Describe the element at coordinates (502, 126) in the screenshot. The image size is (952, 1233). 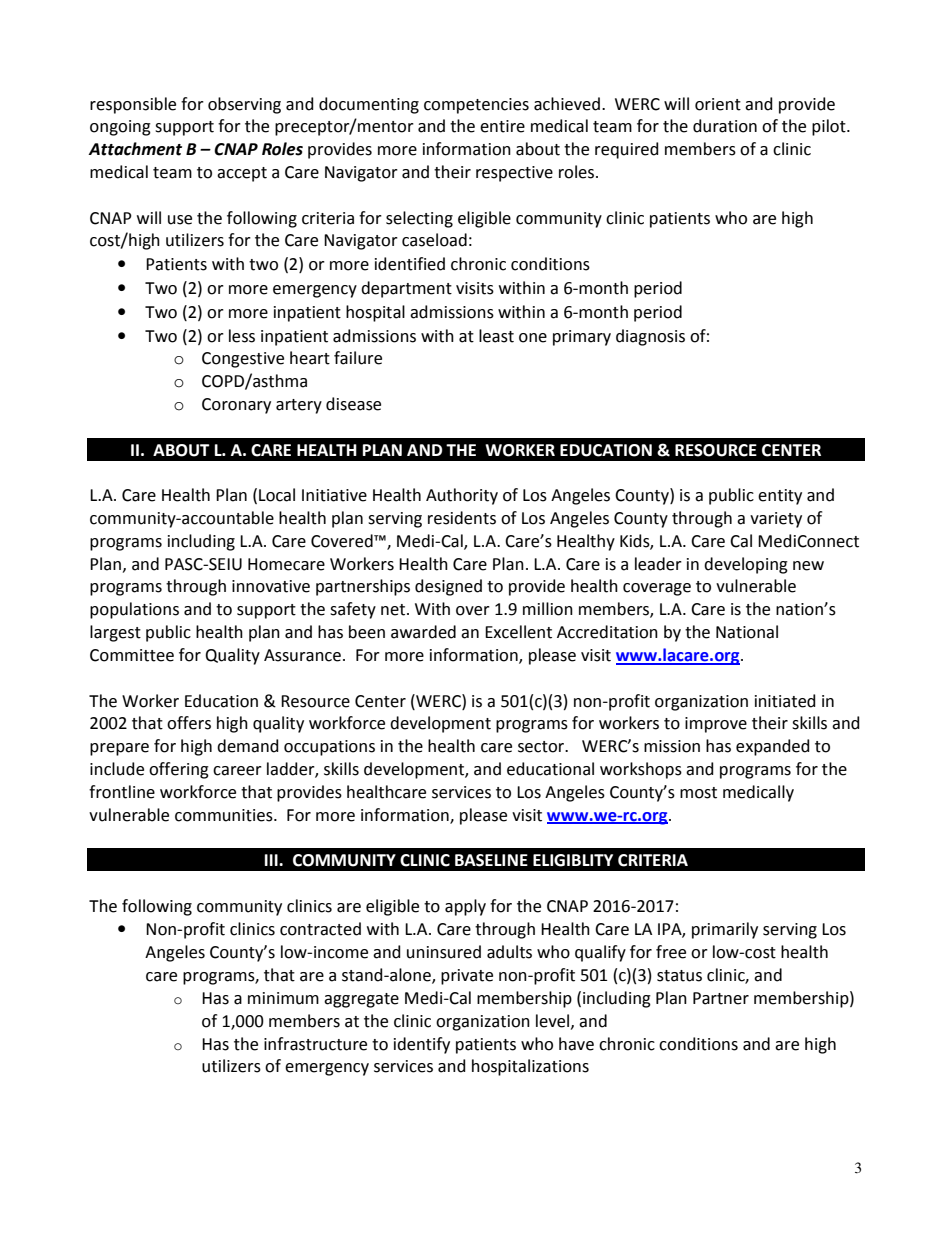
I see `entire` at that location.
